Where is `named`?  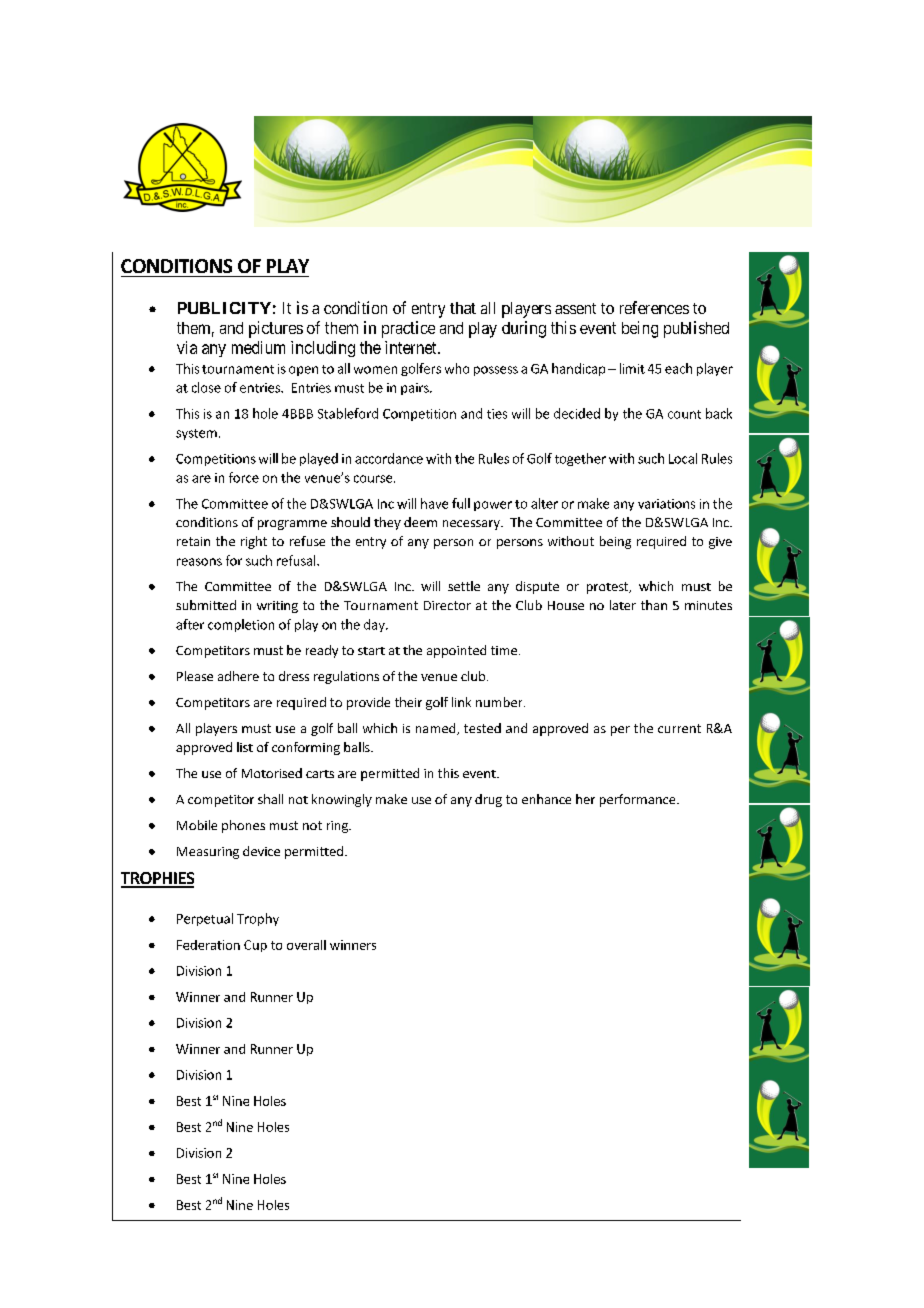
named is located at coordinates (437, 729).
